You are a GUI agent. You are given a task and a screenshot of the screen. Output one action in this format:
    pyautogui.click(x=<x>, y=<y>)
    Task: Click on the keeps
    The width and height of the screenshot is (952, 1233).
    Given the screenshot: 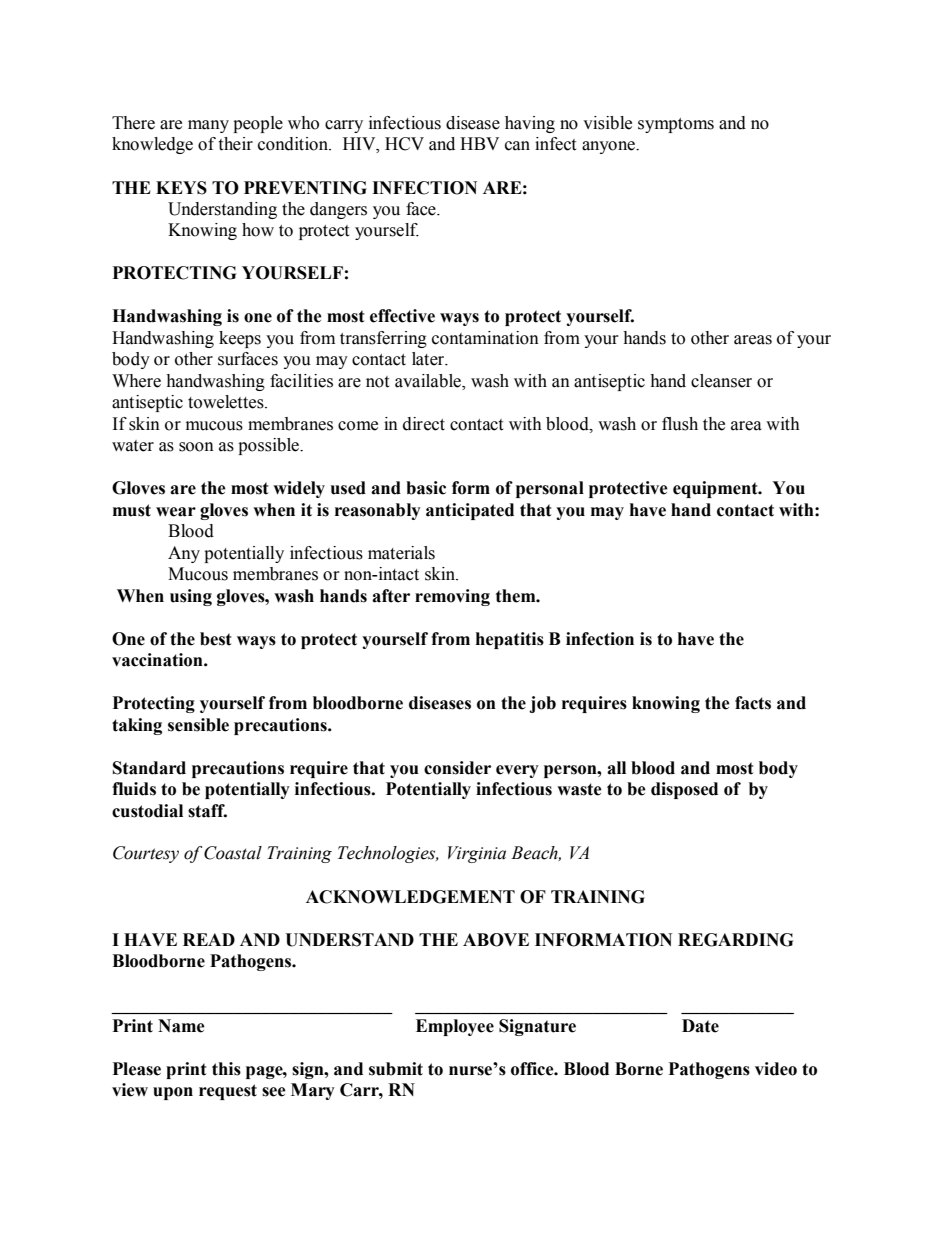 What is the action you would take?
    pyautogui.click(x=240, y=339)
